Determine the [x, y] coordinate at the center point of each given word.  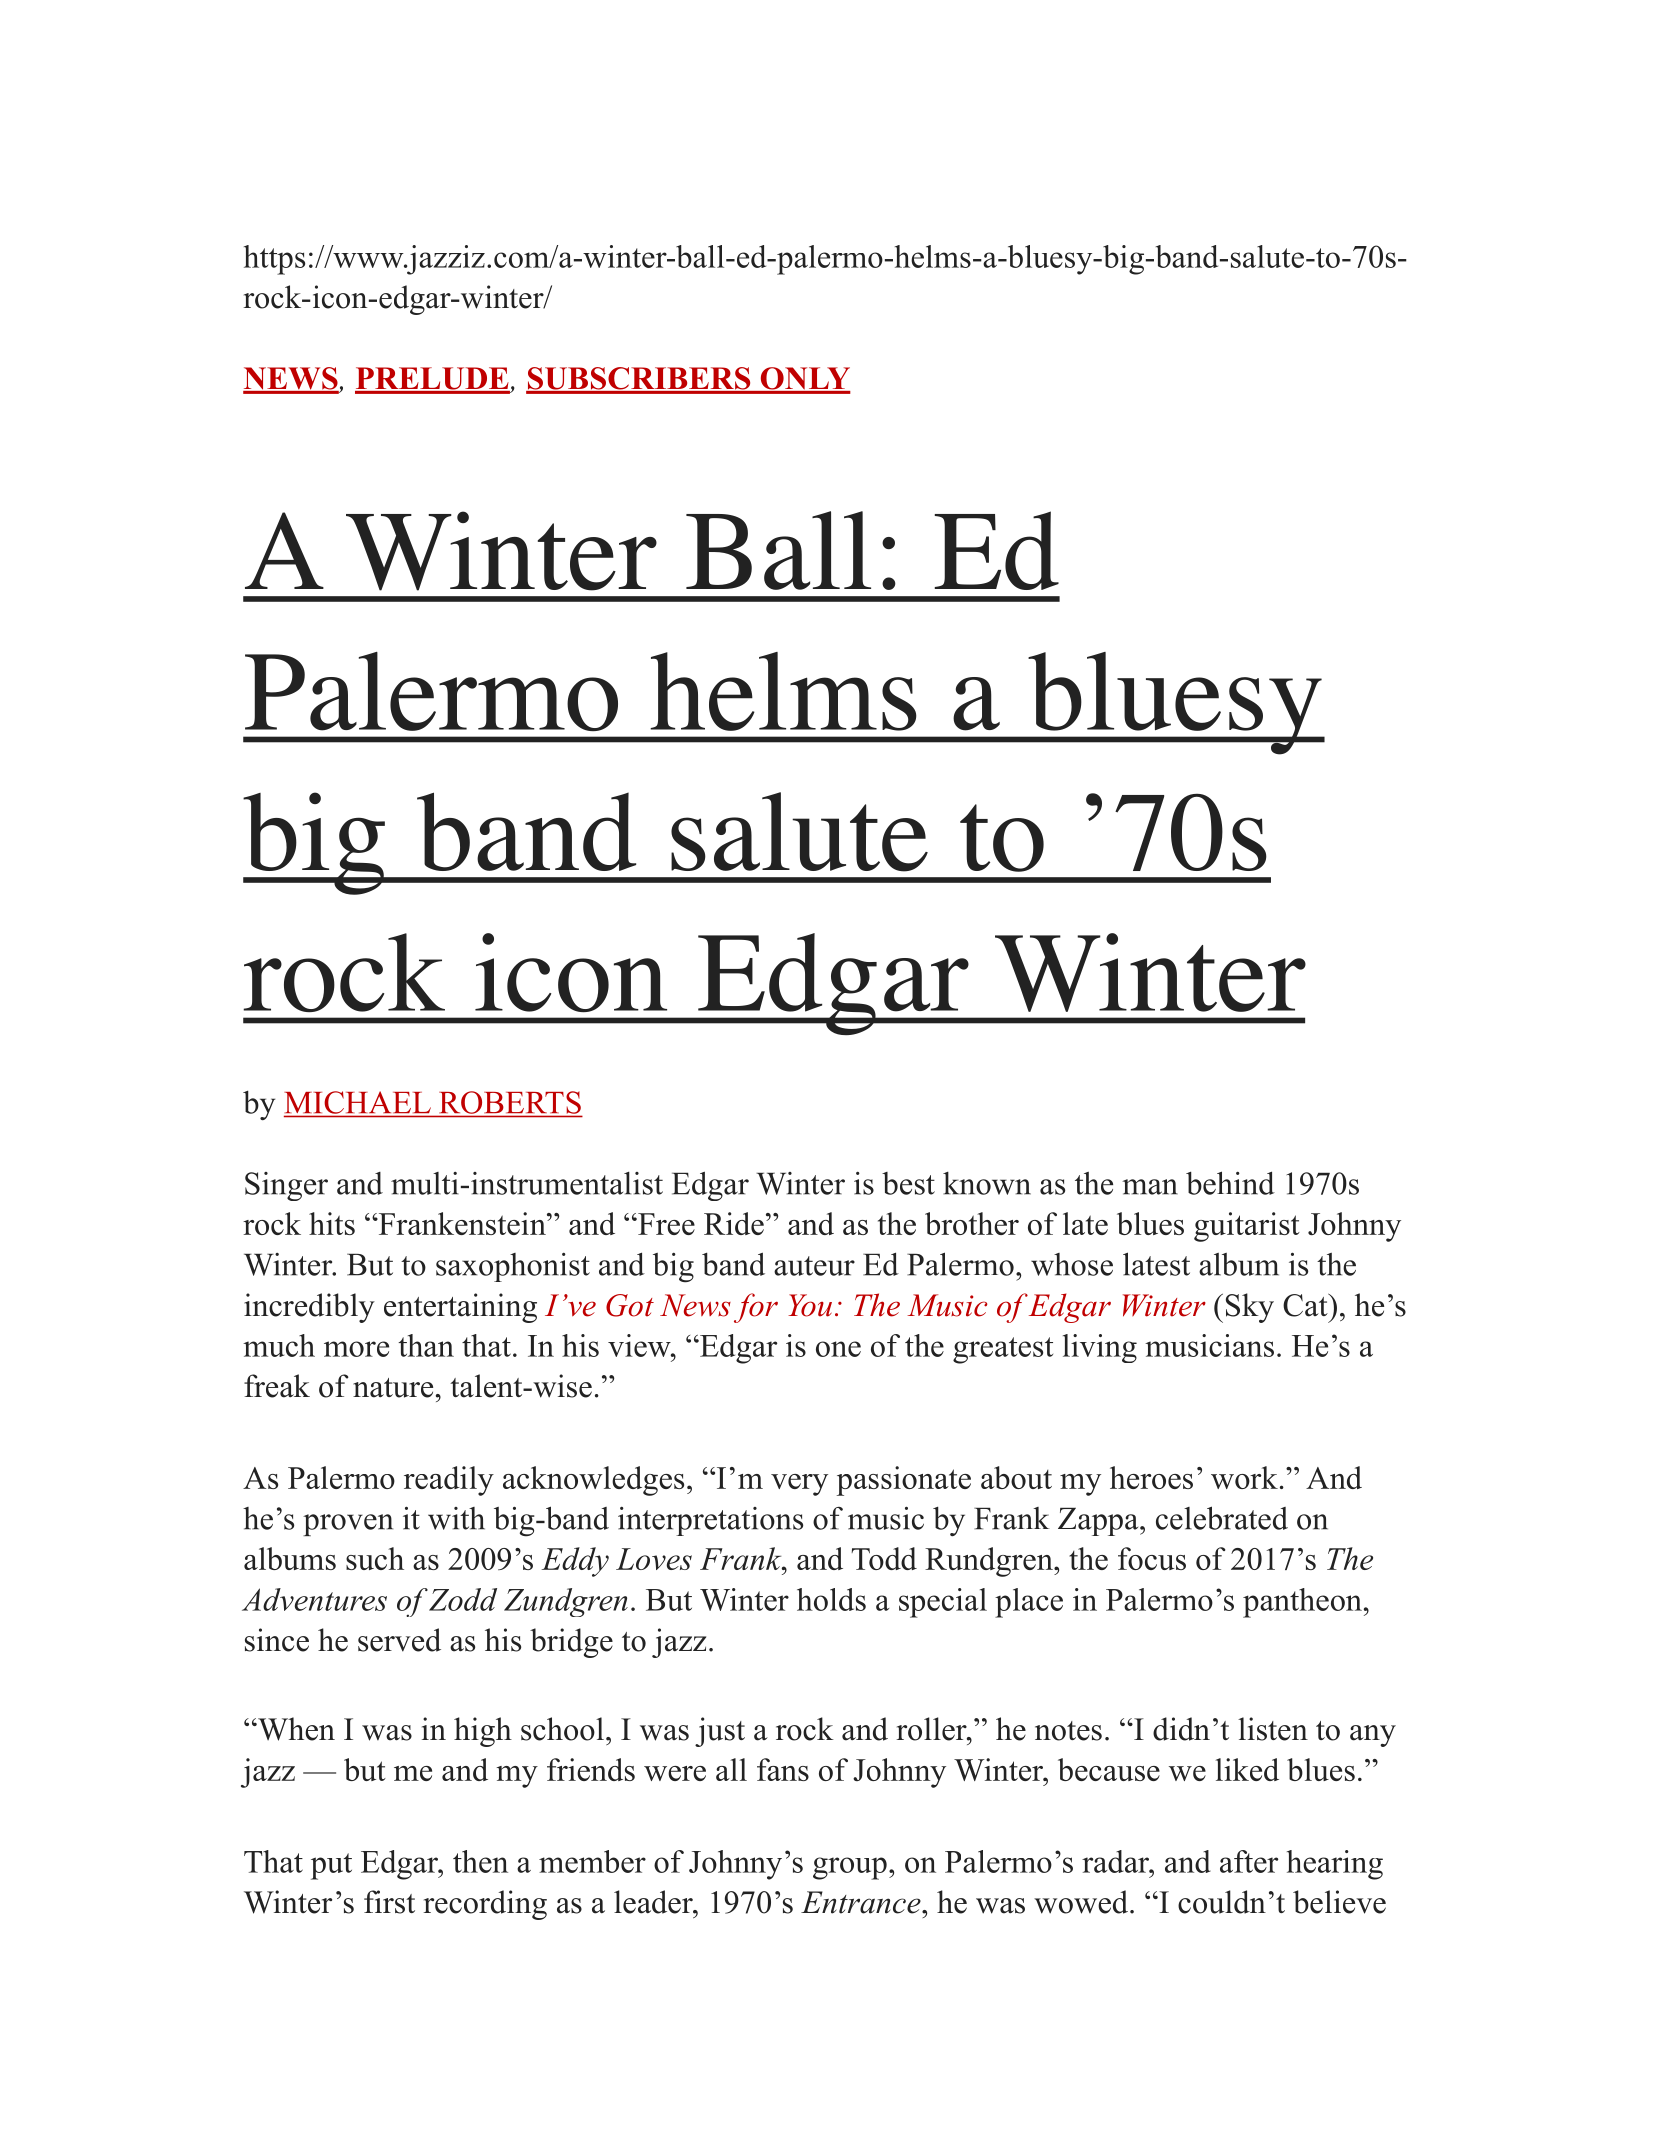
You [810, 1305]
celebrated [1222, 1518]
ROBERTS [509, 1103]
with [456, 1518]
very [799, 1485]
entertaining [460, 1308]
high [483, 1732]
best [908, 1183]
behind [1230, 1183]
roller [932, 1729]
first [389, 1902]
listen [1273, 1729]
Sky [1250, 1308]
